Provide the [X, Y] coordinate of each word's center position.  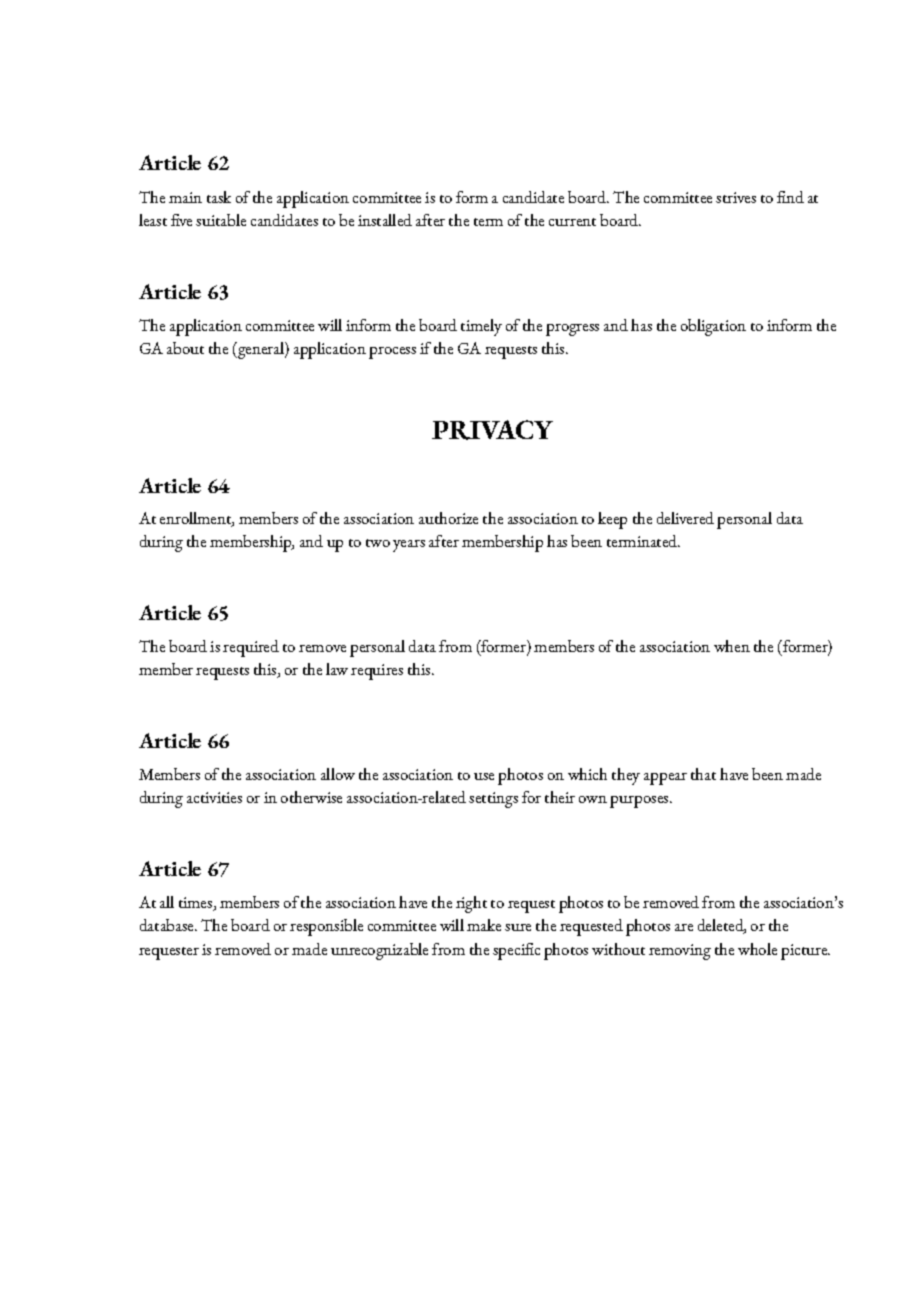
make [484, 925]
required [251, 648]
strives [736, 197]
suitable [221, 220]
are [684, 927]
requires [377, 672]
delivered [685, 518]
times [197, 904]
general [260, 350]
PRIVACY [492, 430]
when [732, 646]
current [572, 222]
